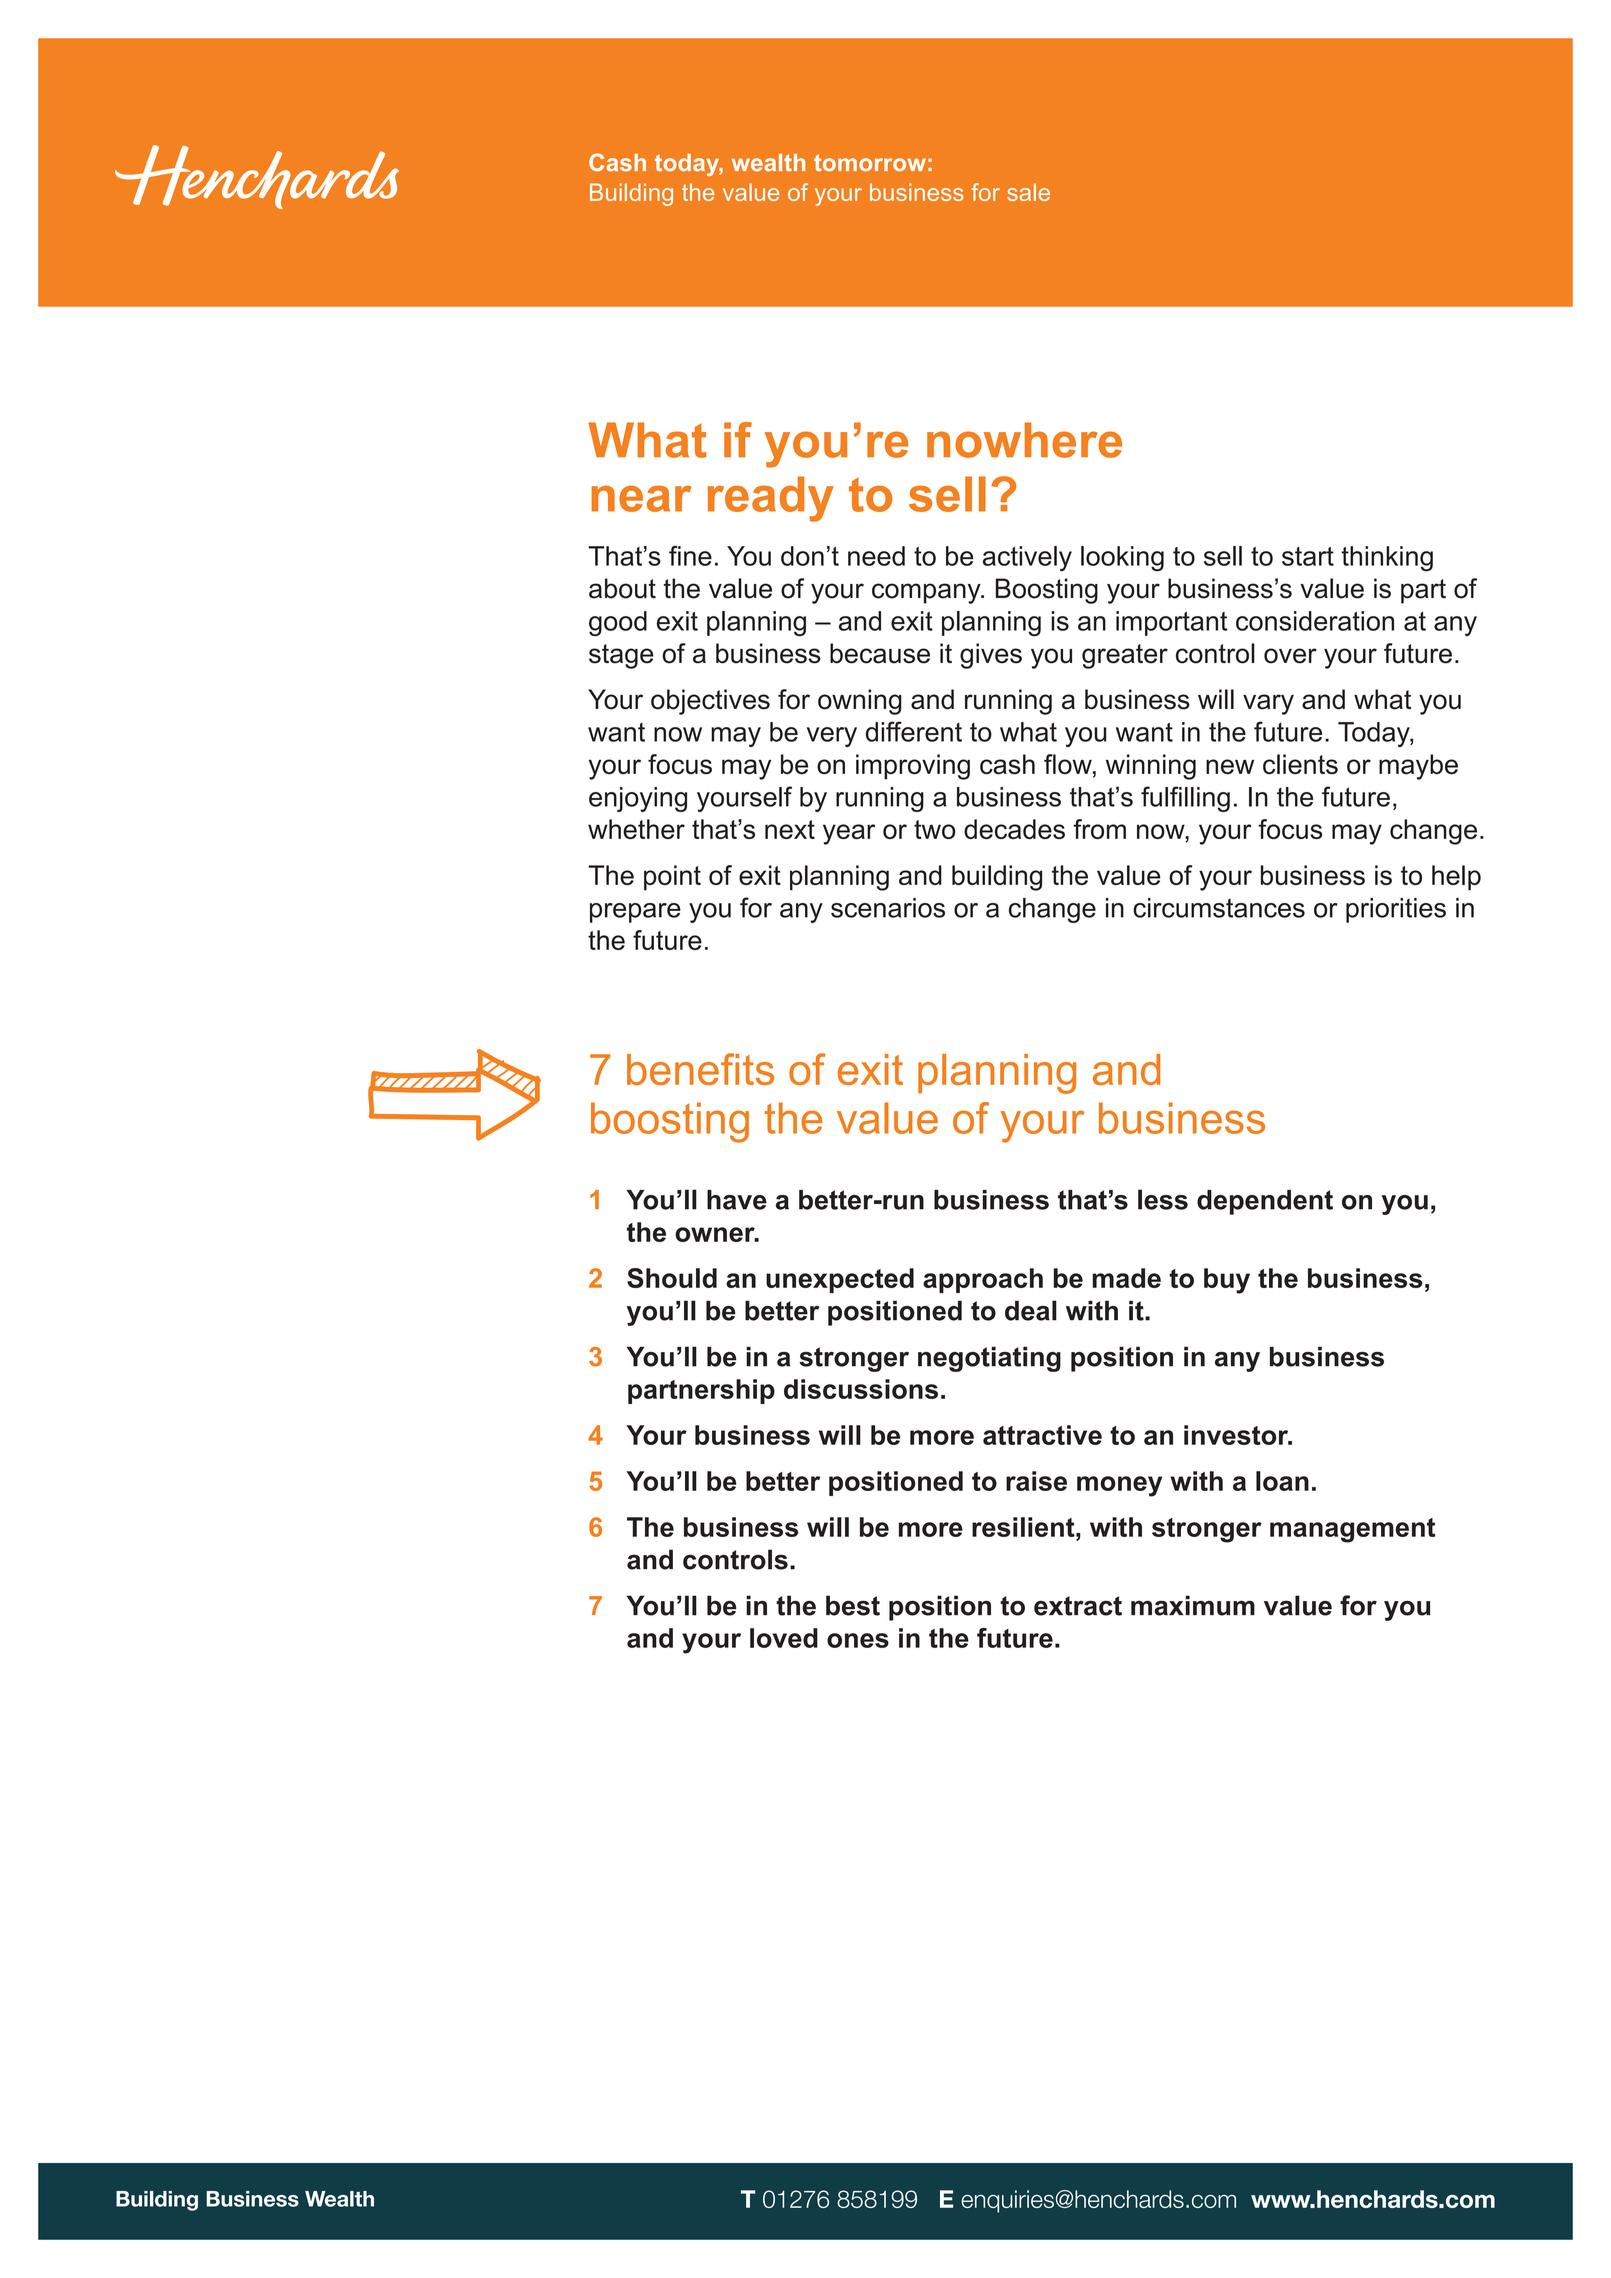 The width and height of the document is (1611, 2278). What do you see at coordinates (1028, 192) in the document?
I see `sale` at bounding box center [1028, 192].
